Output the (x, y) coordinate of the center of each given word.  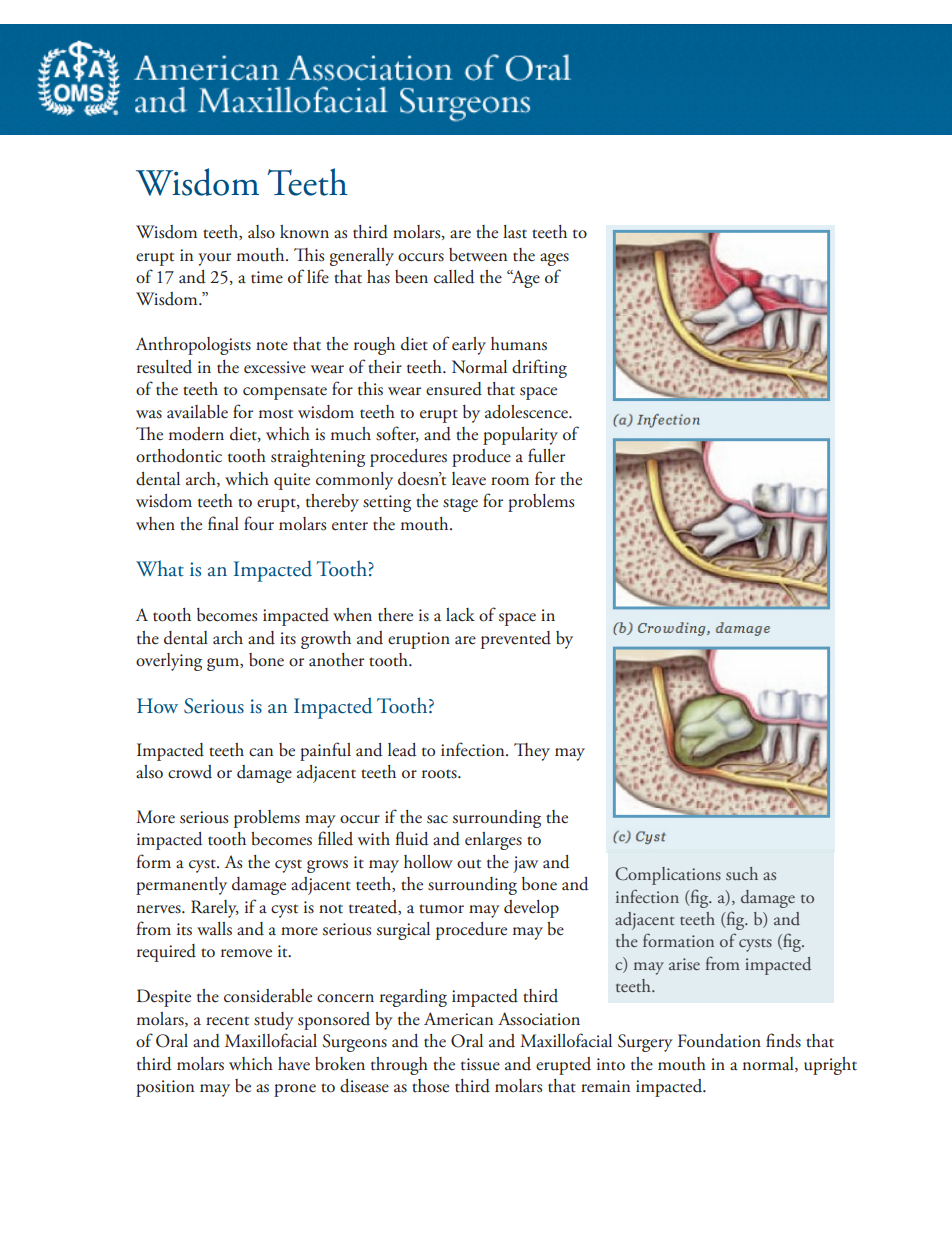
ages (554, 259)
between (478, 255)
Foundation (719, 1041)
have (294, 1064)
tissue (480, 1064)
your (214, 259)
